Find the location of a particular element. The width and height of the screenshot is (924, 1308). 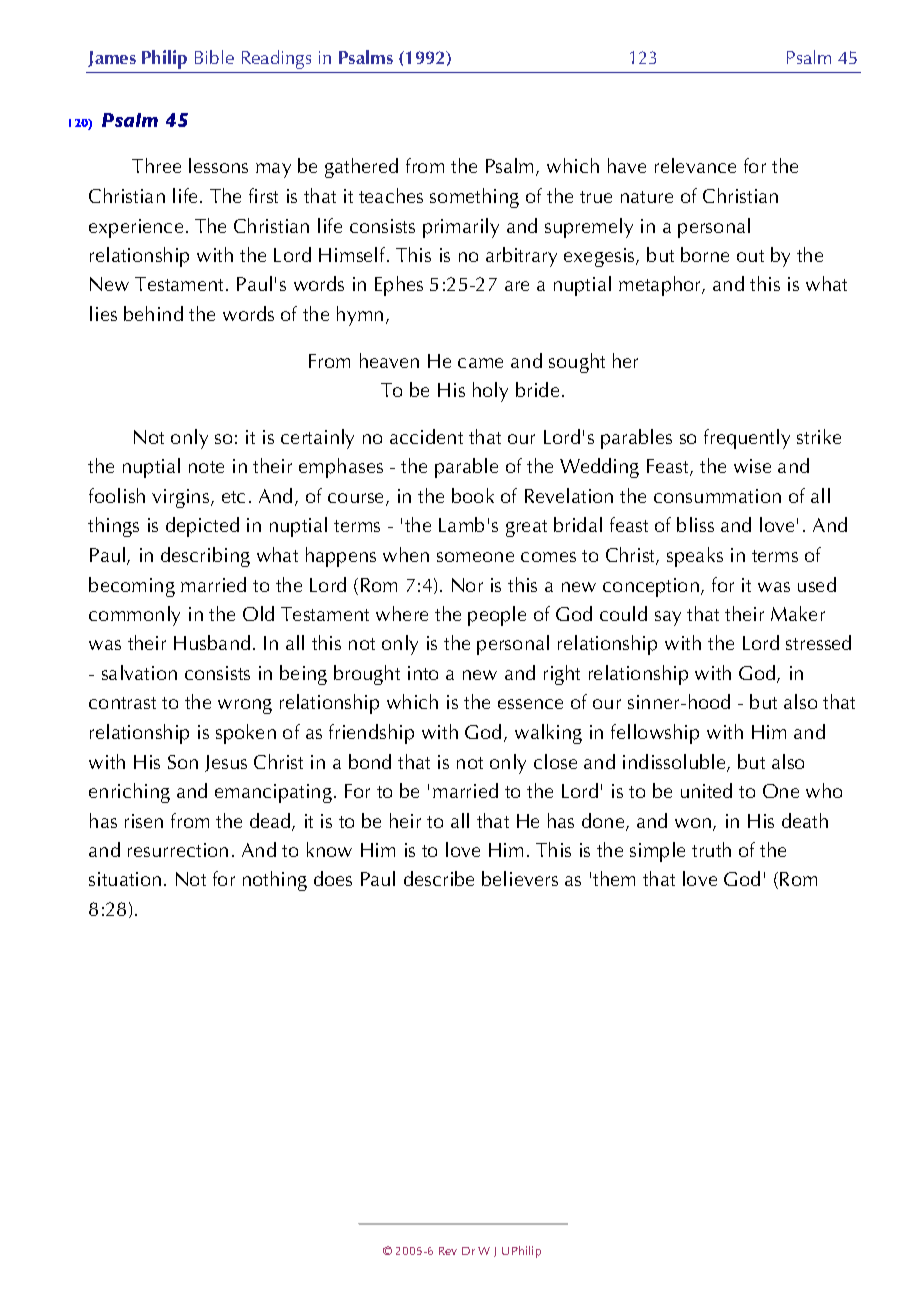

Bible is located at coordinates (214, 57).
